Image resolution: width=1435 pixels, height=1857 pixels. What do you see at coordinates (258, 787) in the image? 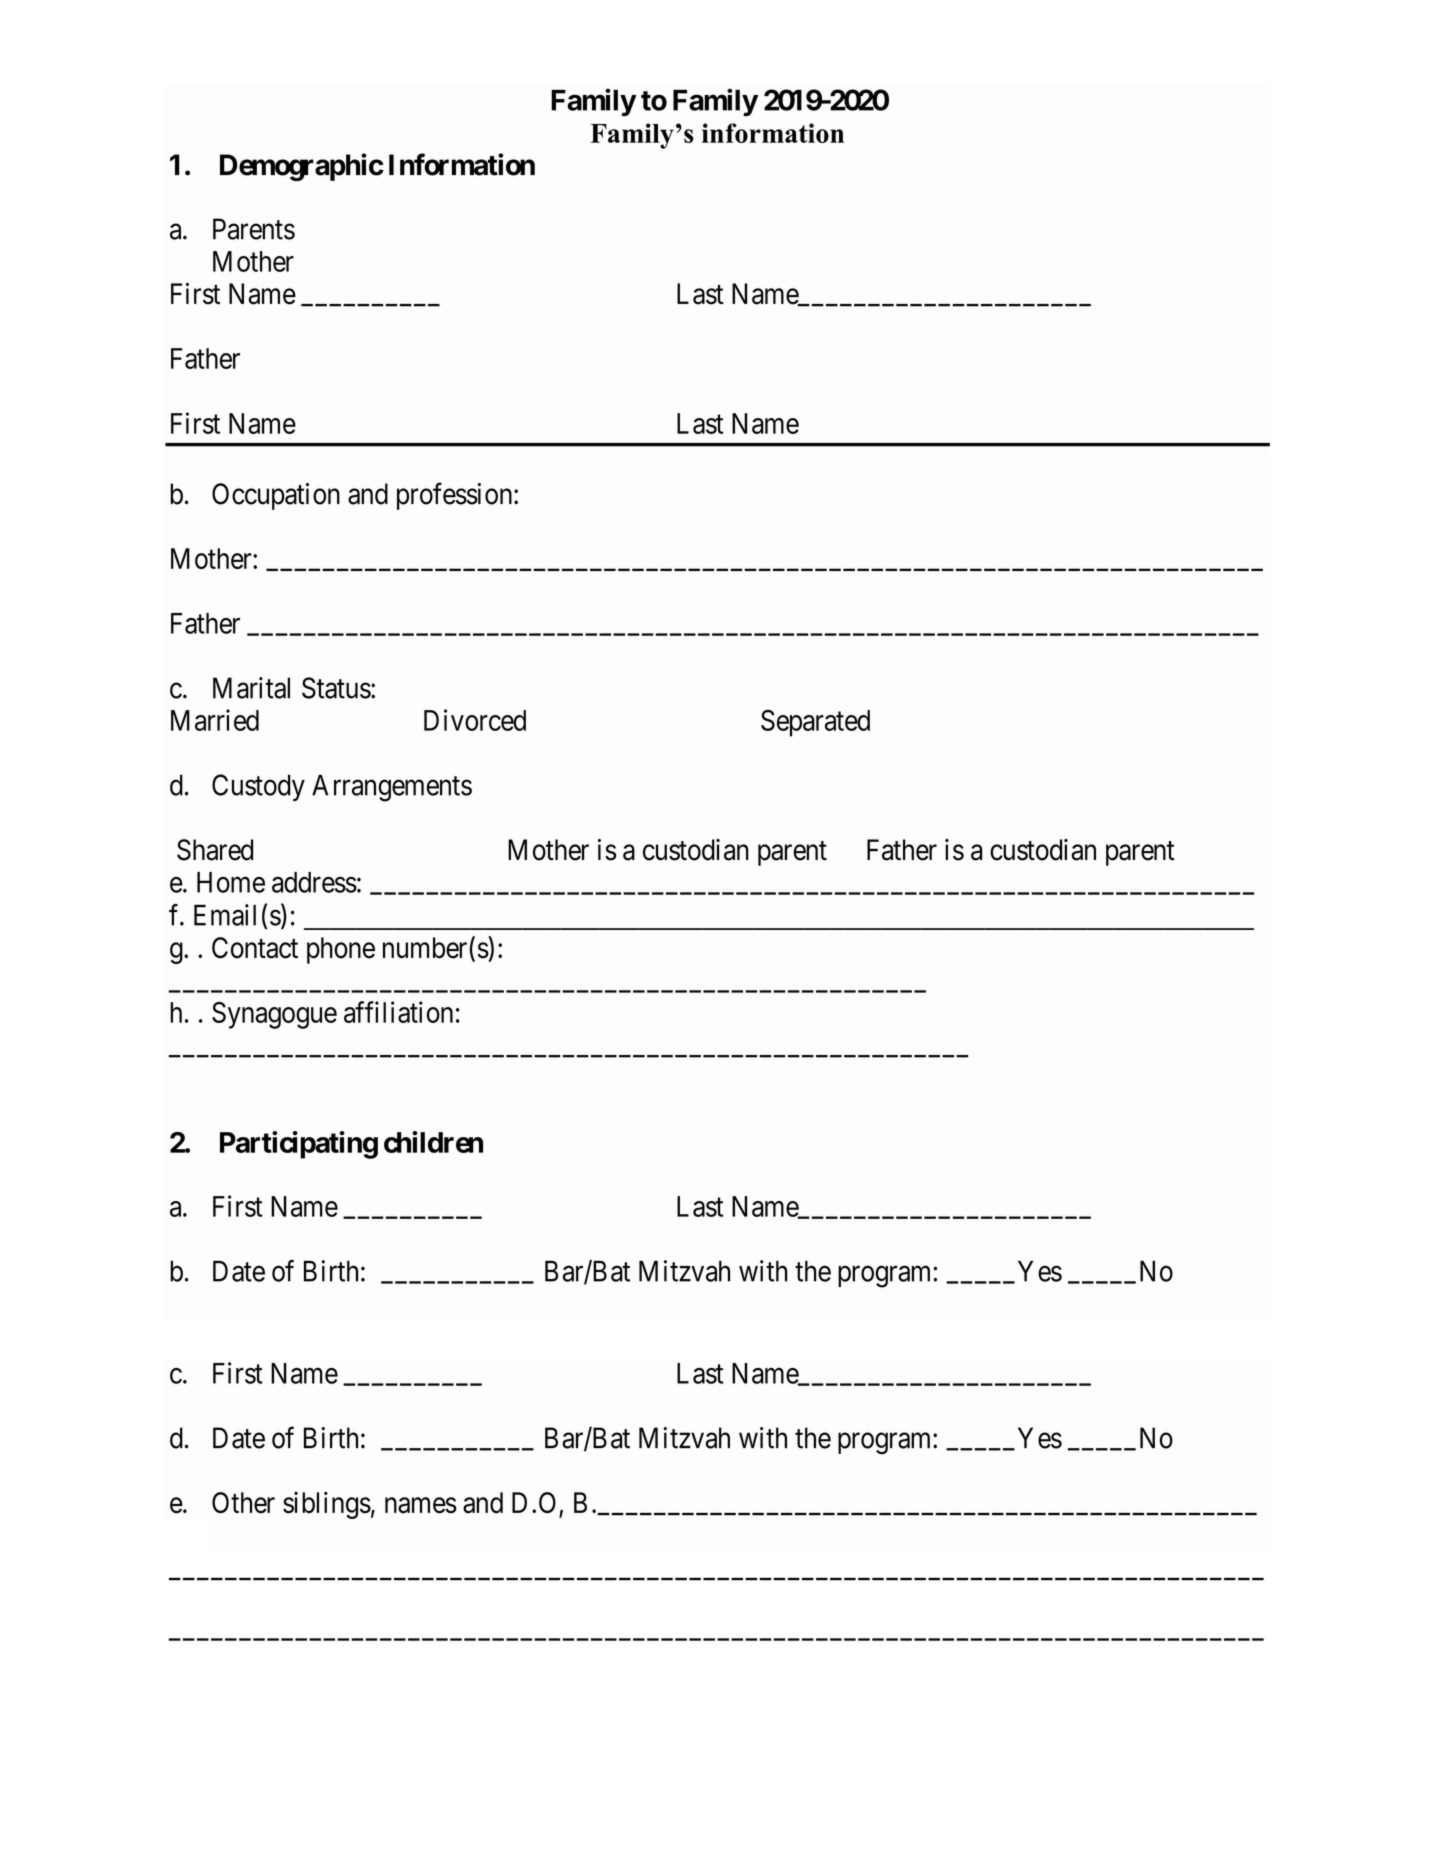
I see `Custody` at bounding box center [258, 787].
